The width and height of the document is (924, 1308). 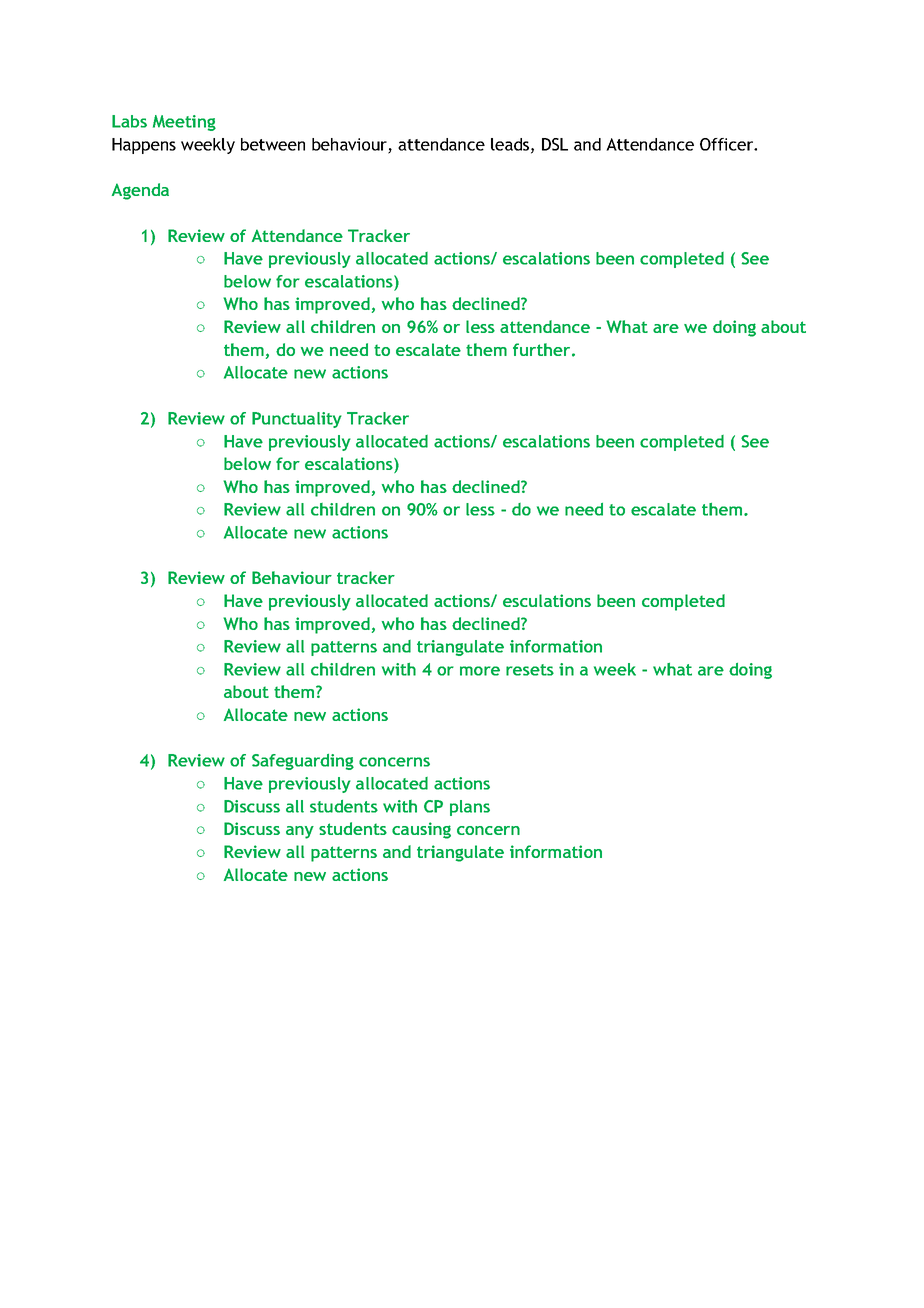 What do you see at coordinates (297, 420) in the document?
I see `Punctuality` at bounding box center [297, 420].
